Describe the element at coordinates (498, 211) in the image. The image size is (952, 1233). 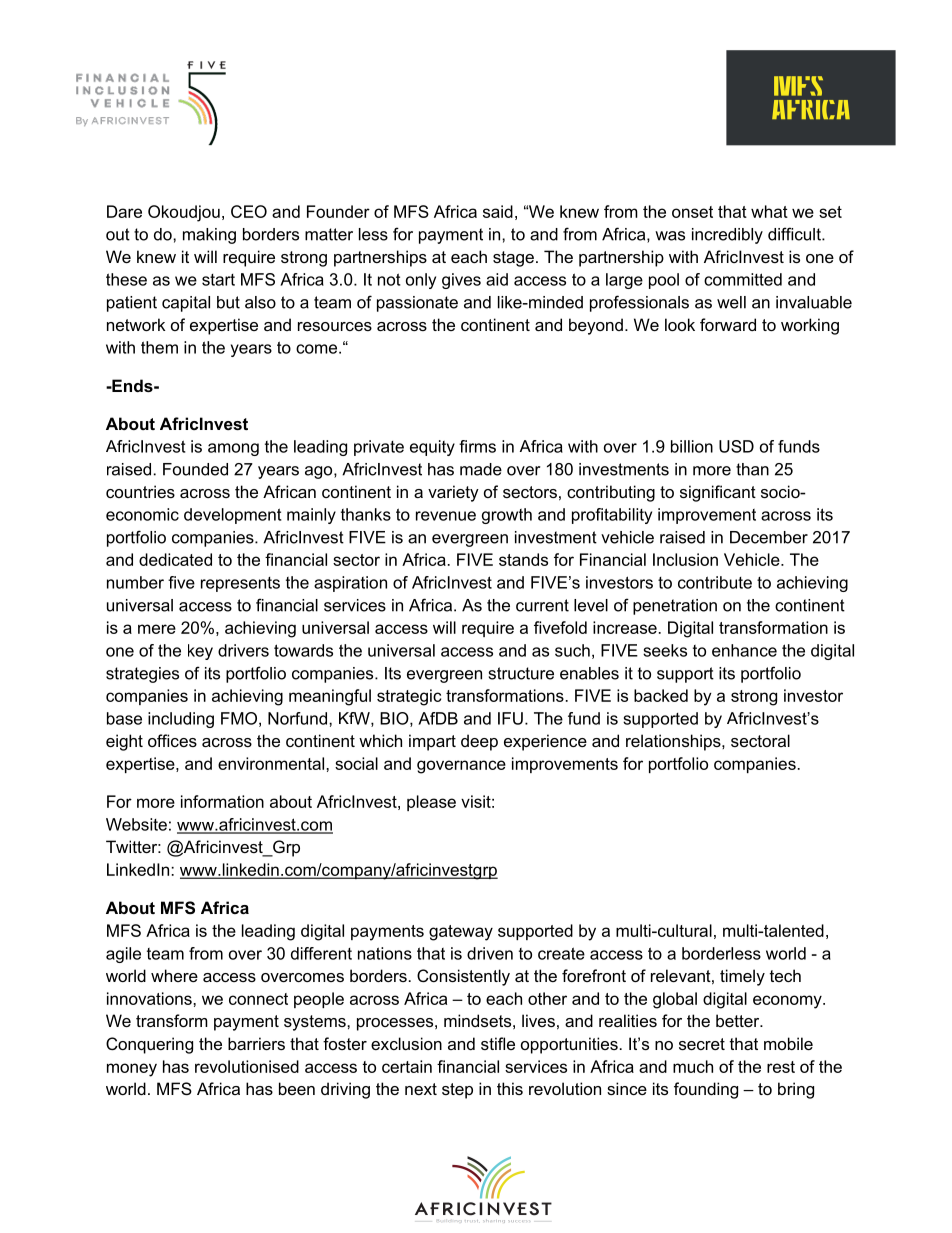
I see `said` at that location.
